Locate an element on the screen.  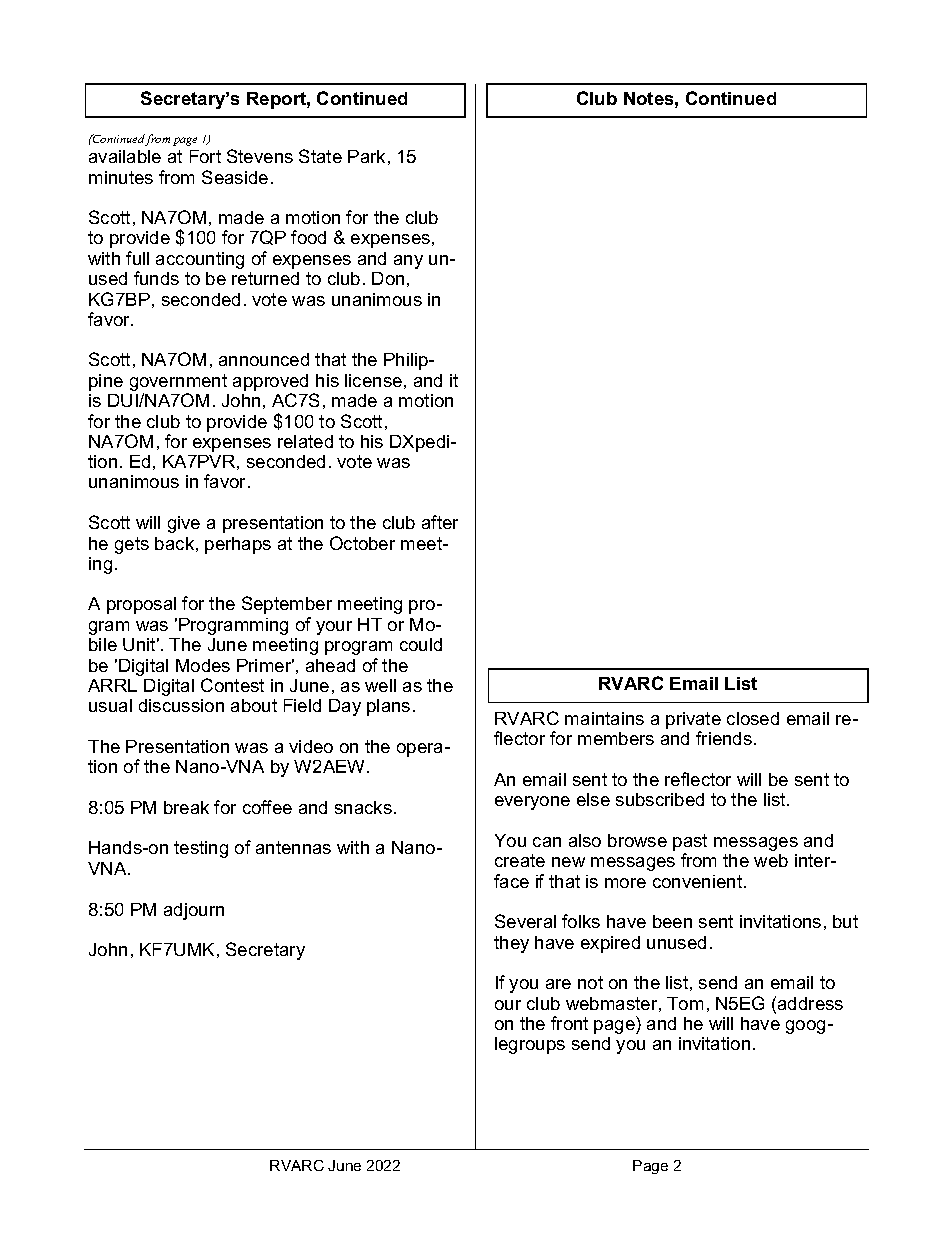
address is located at coordinates (810, 1003).
